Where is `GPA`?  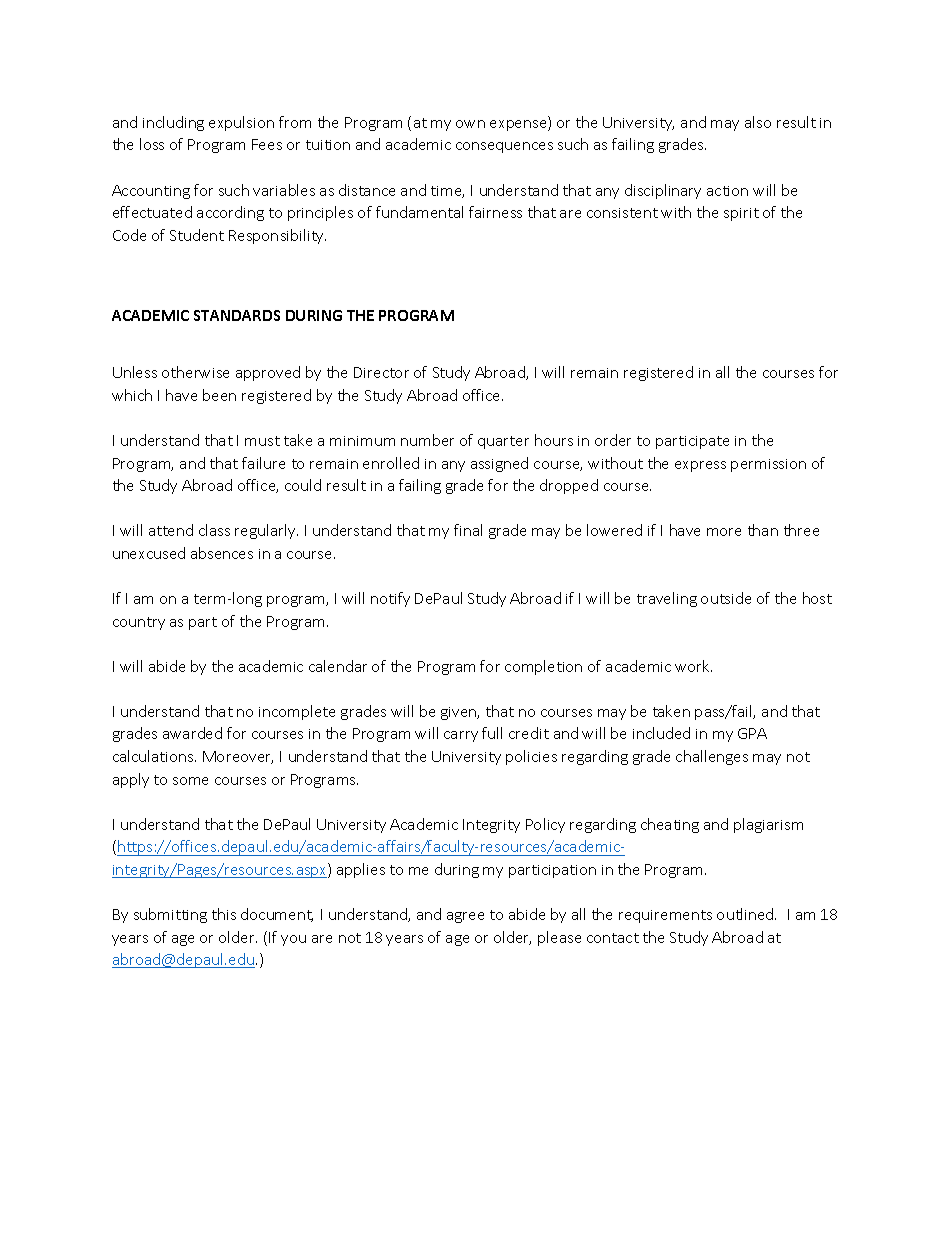
GPA is located at coordinates (752, 733).
